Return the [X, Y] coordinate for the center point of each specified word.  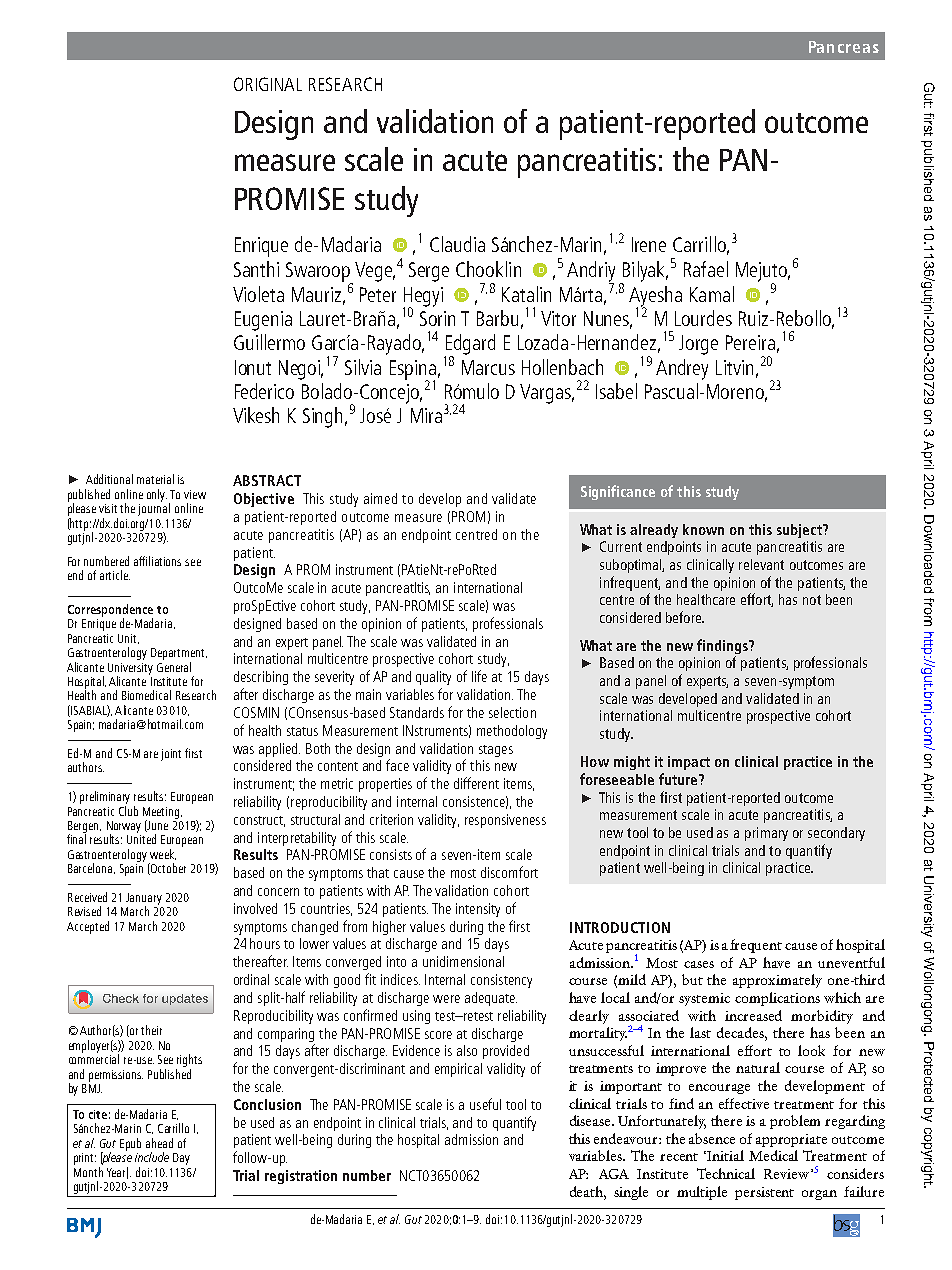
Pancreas [844, 47]
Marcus [488, 367]
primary [766, 834]
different [476, 783]
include [152, 1157]
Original [268, 84]
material [155, 479]
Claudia [457, 244]
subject [800, 531]
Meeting [162, 814]
